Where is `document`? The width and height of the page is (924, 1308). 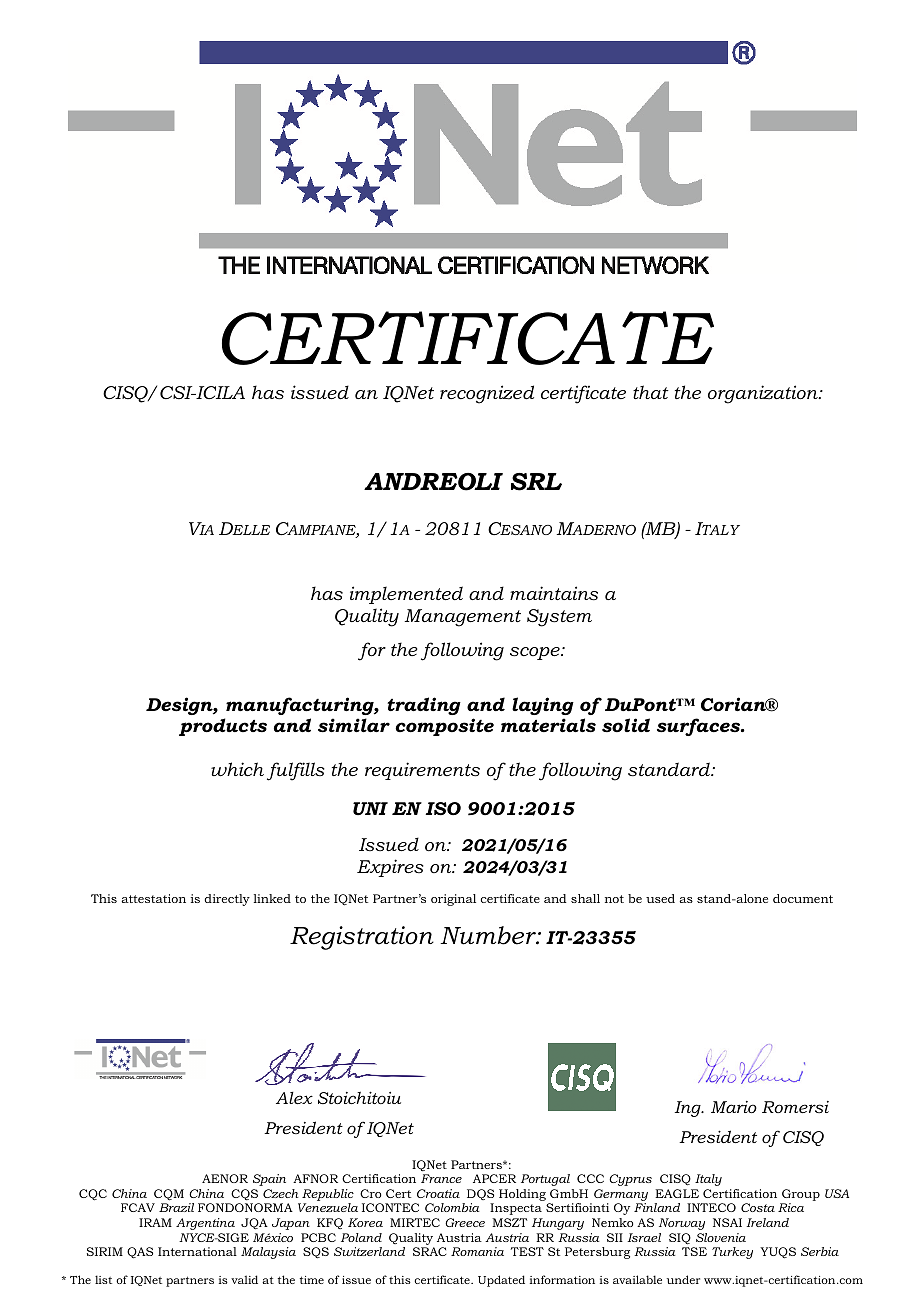
document is located at coordinates (803, 898).
